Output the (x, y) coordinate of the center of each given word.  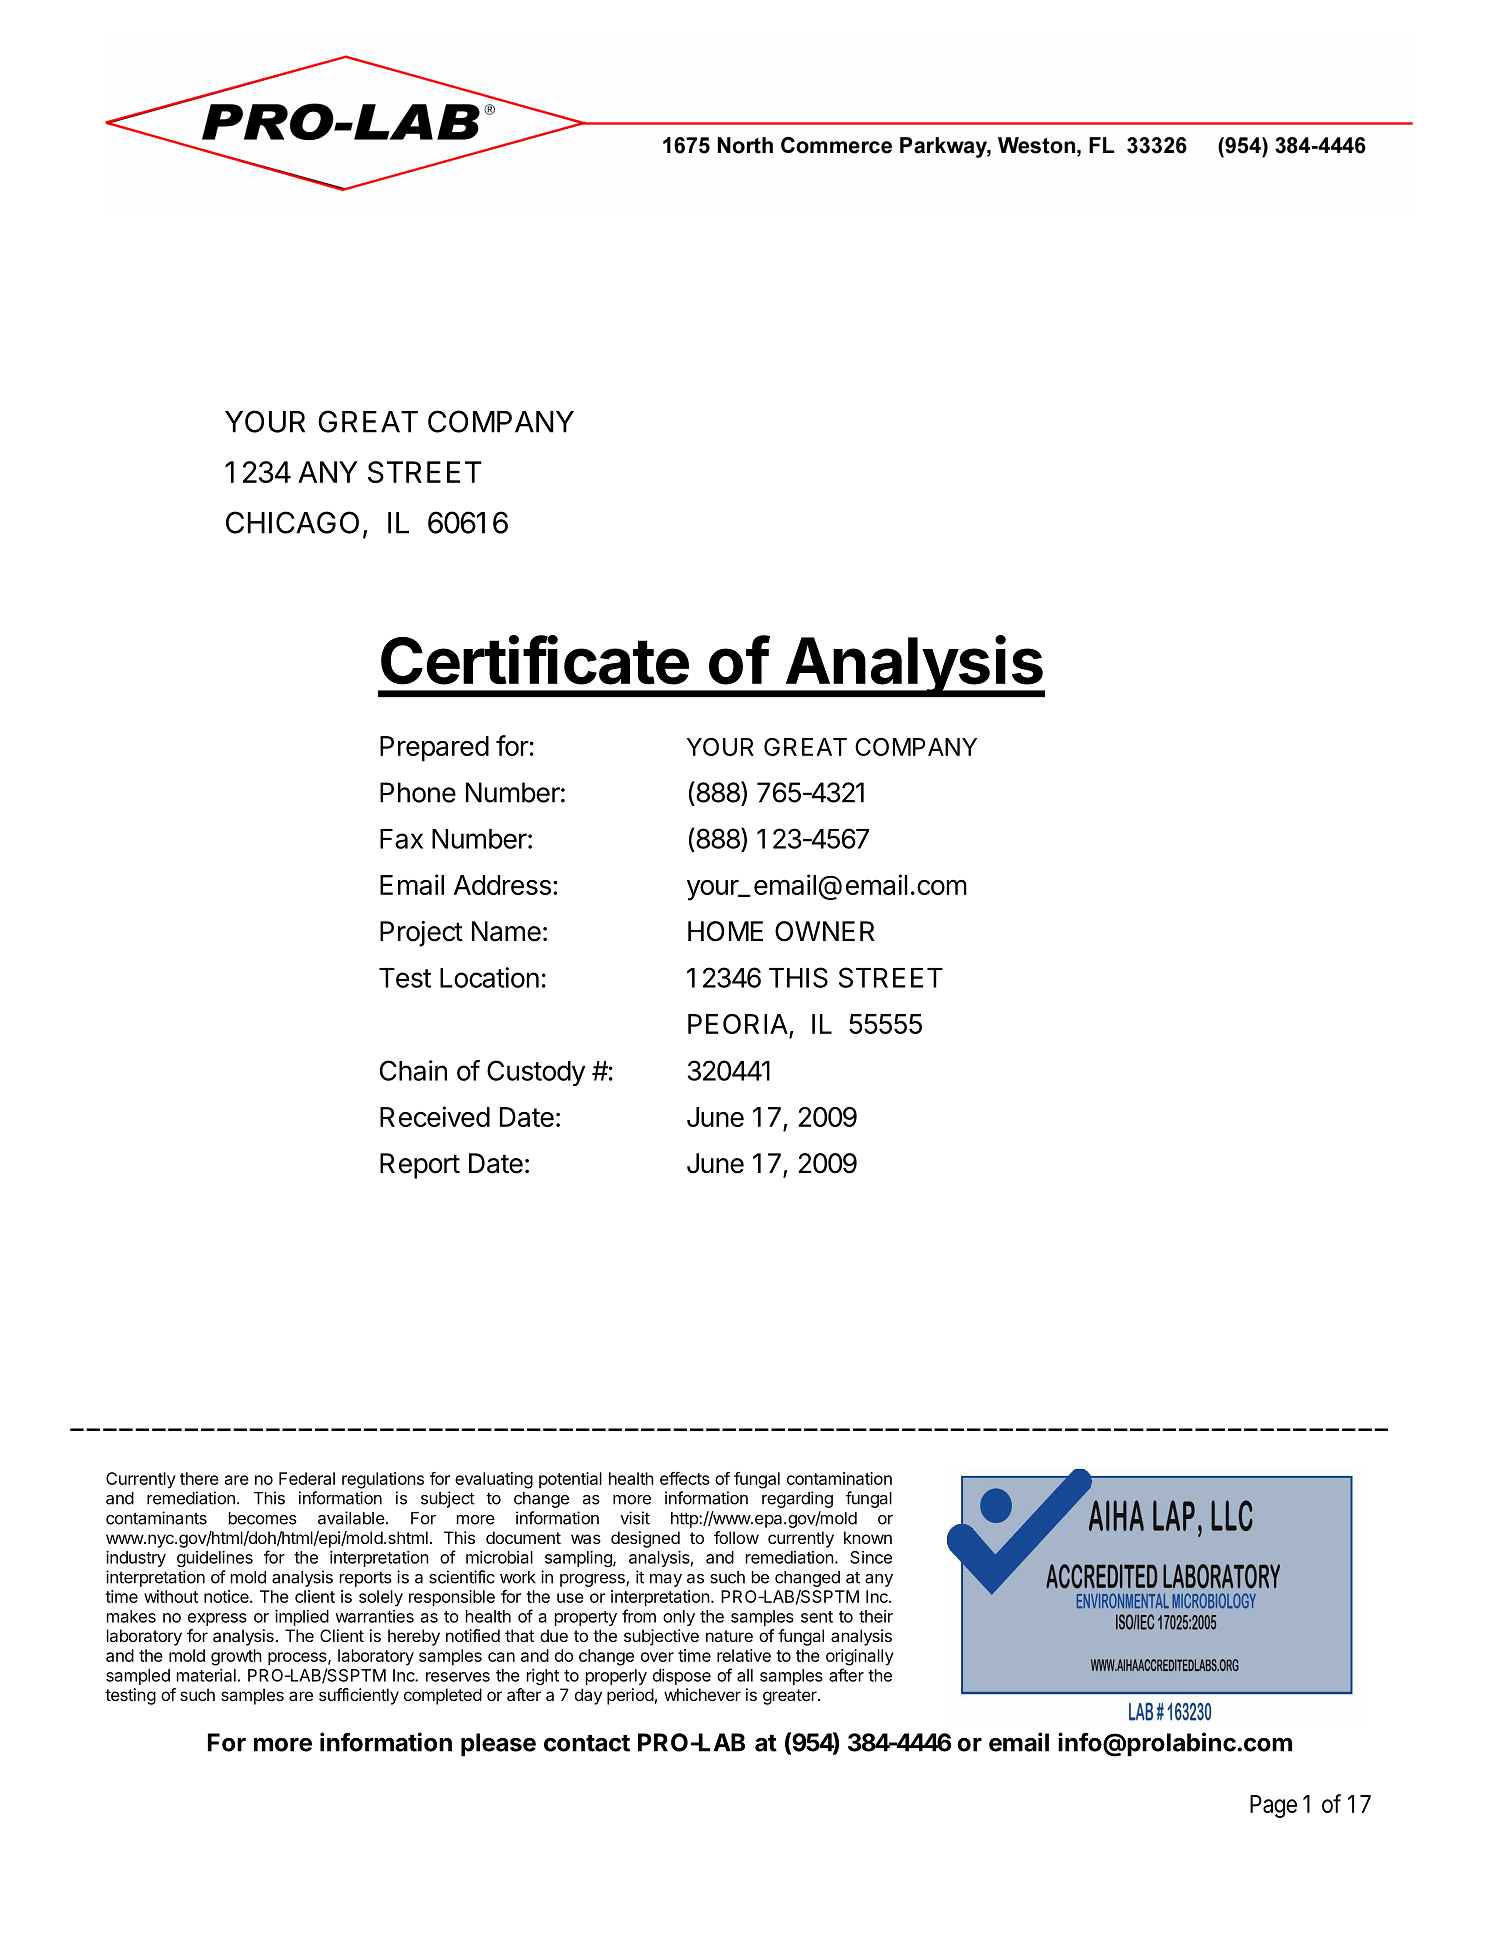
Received (435, 1116)
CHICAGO (292, 522)
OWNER (825, 931)
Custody (536, 1073)
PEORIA (739, 1025)
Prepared (434, 749)
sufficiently (359, 1696)
